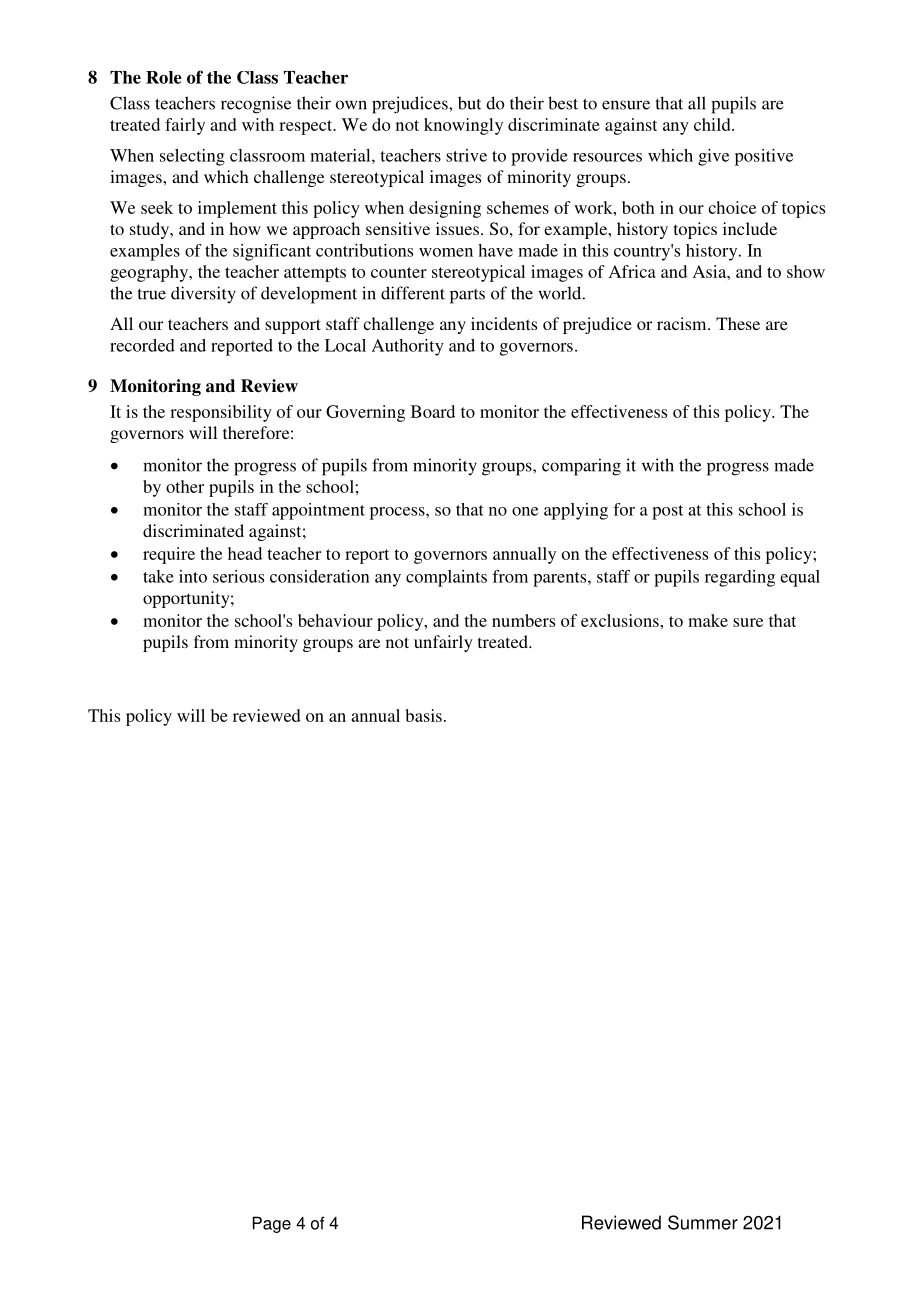  What do you see at coordinates (185, 486) in the image?
I see `other` at bounding box center [185, 486].
